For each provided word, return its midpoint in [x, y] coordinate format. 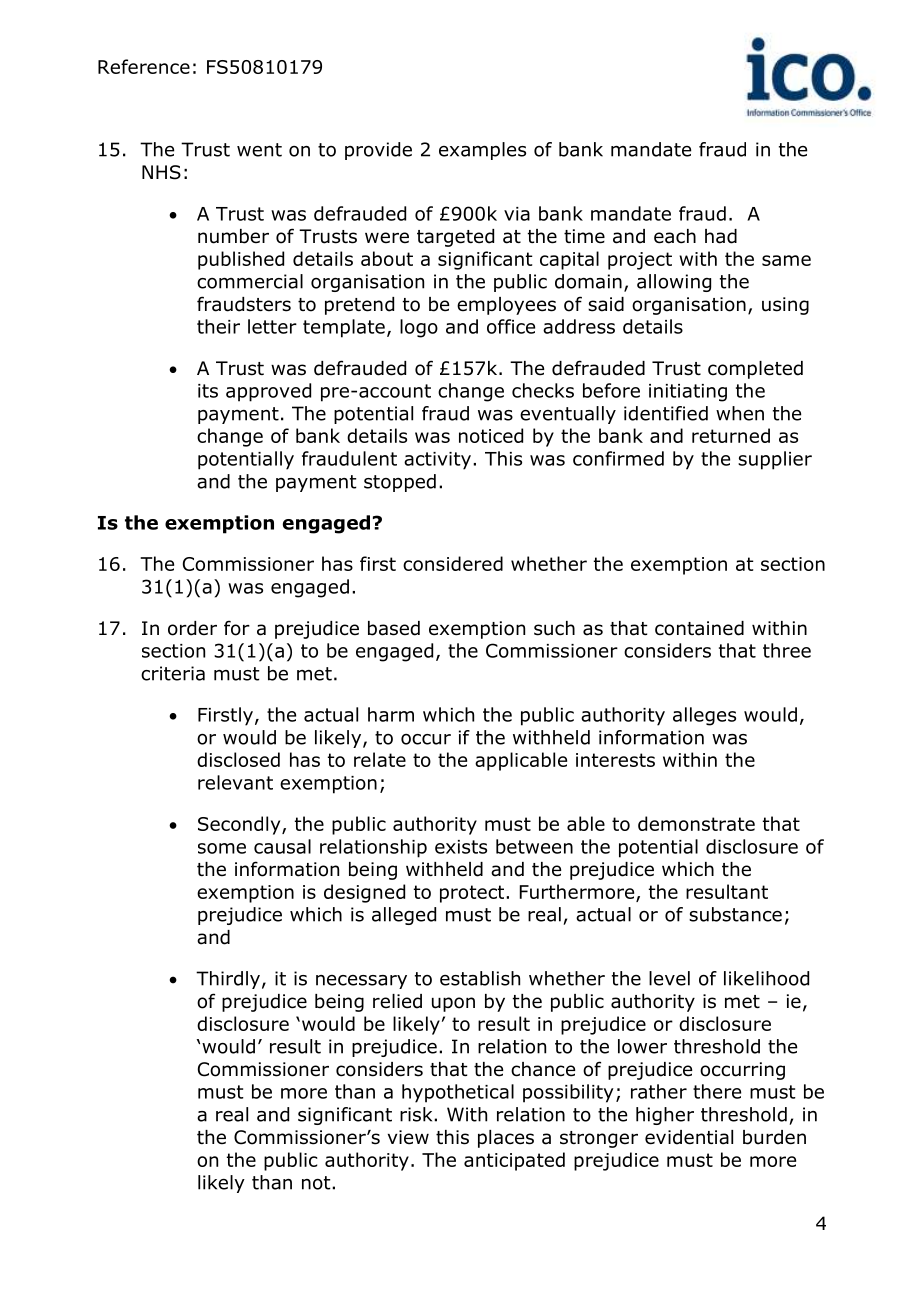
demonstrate [696, 823]
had [721, 236]
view [408, 1137]
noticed [491, 435]
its [208, 391]
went [259, 150]
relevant [235, 782]
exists [461, 847]
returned [731, 435]
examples [482, 151]
